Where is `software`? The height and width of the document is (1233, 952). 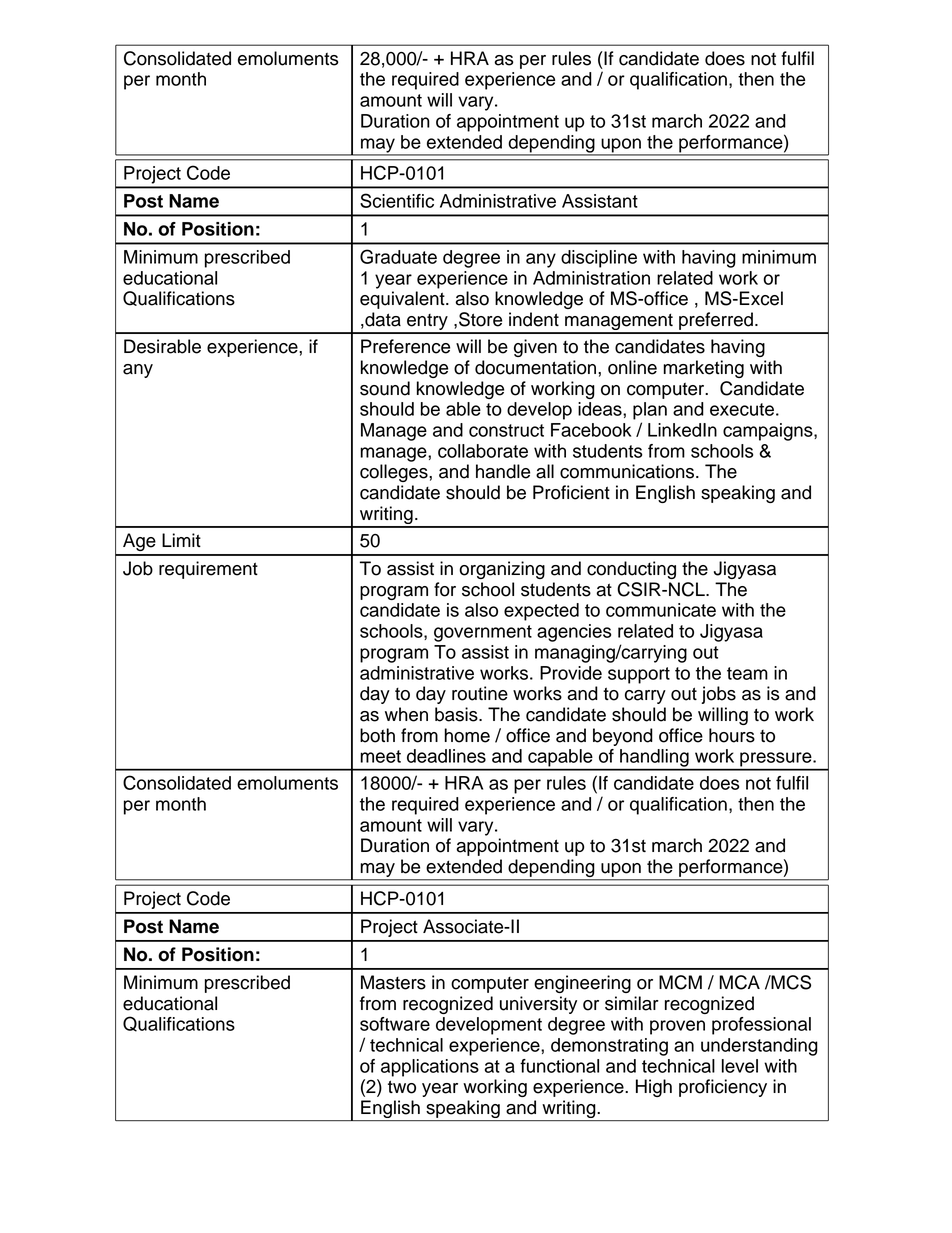 software is located at coordinates (395, 1024).
